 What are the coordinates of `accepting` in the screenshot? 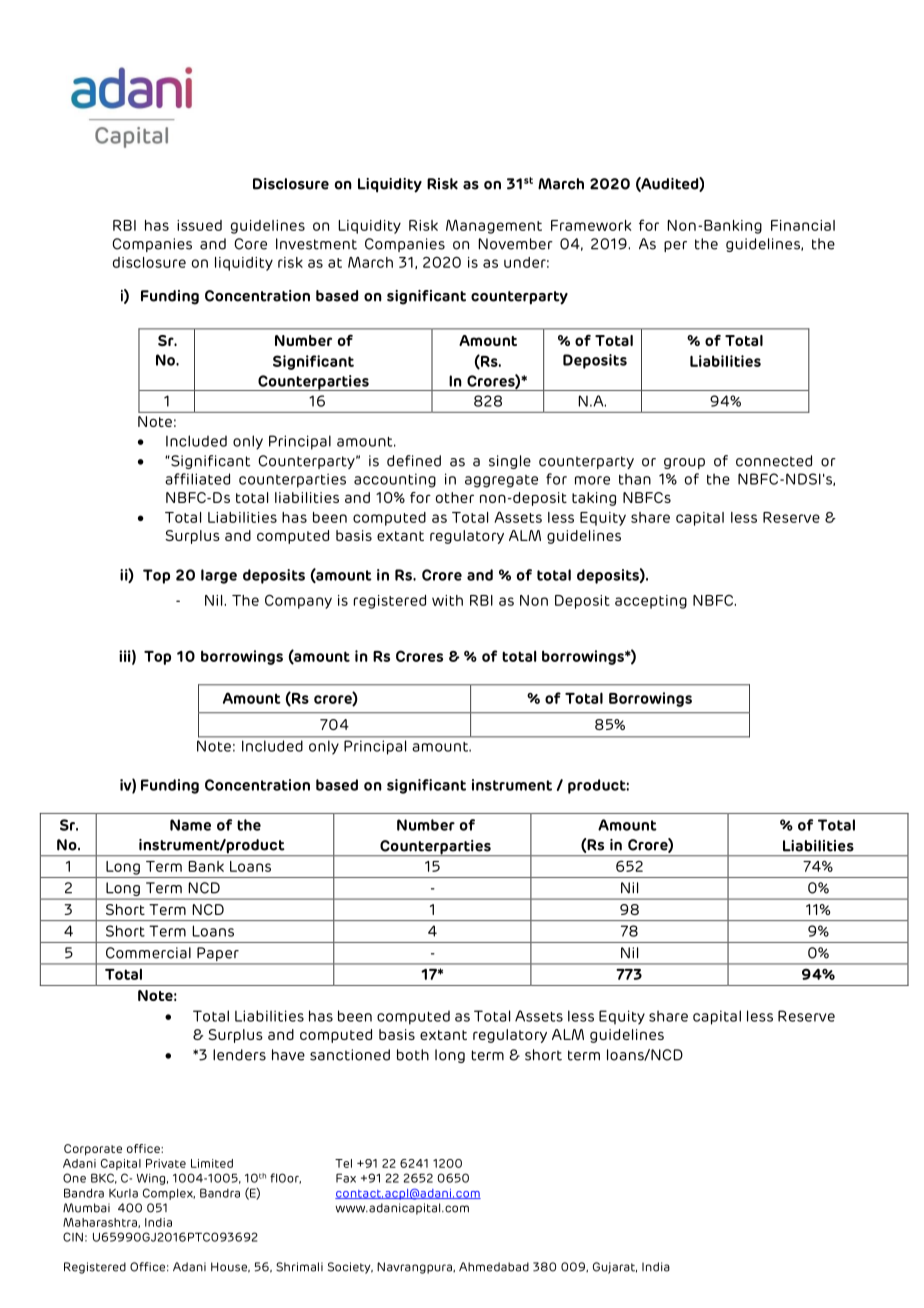 It's located at (651, 602).
